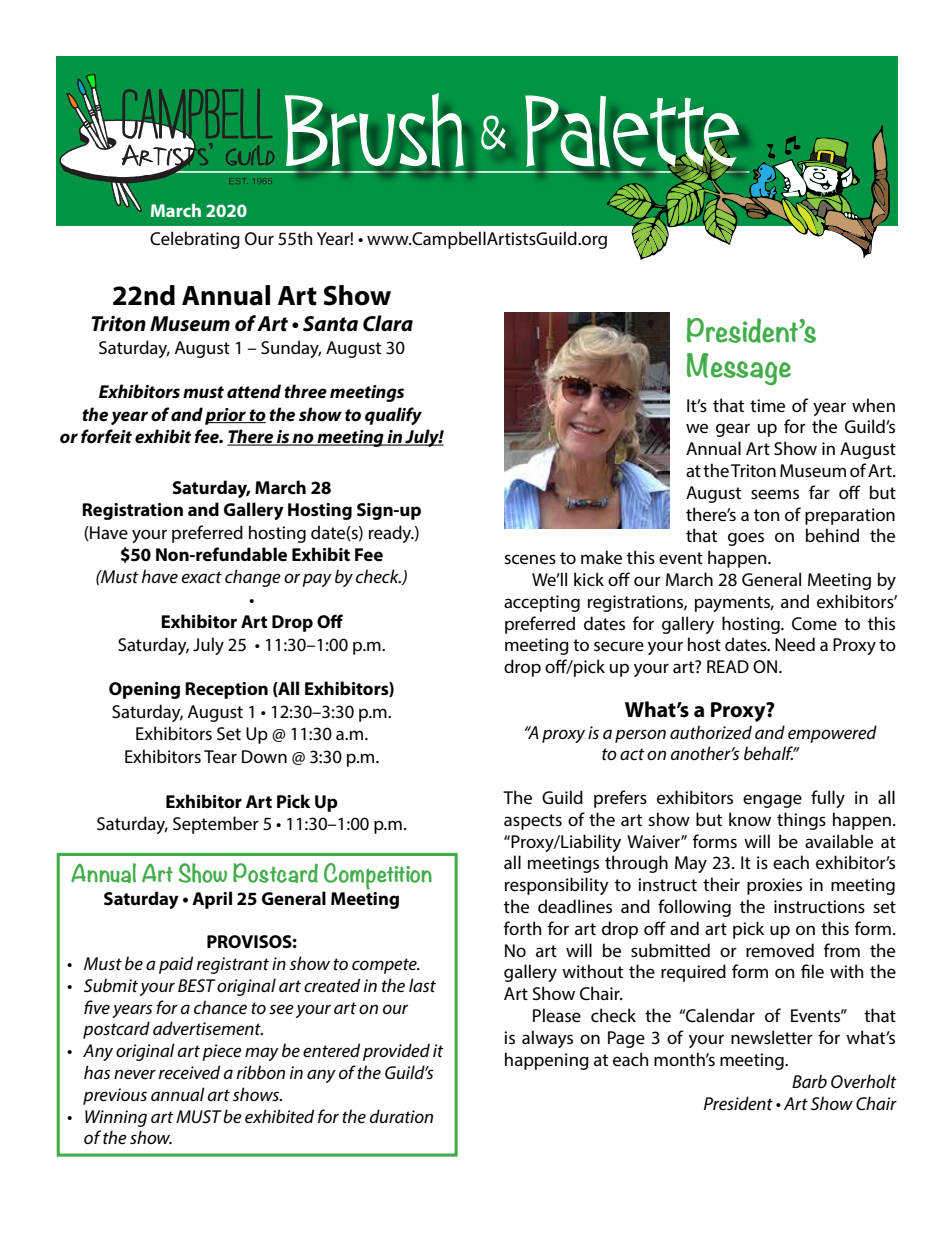 This screenshot has width=952, height=1233. What do you see at coordinates (189, 1072) in the screenshot?
I see `received` at bounding box center [189, 1072].
